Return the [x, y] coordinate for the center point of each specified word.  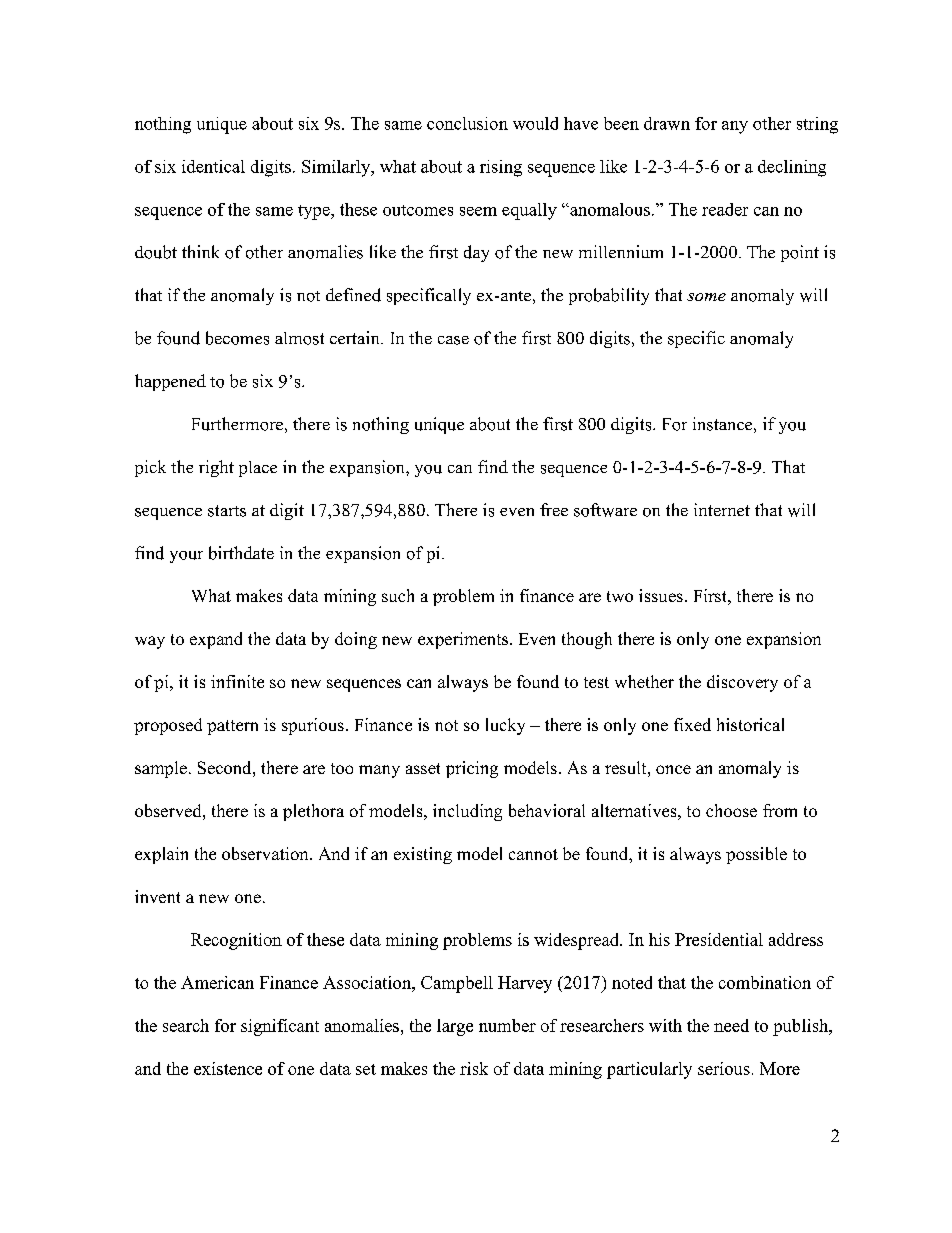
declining [792, 168]
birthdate [241, 553]
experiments [463, 640]
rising [501, 168]
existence [228, 1068]
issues [661, 595]
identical [213, 166]
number [507, 1025]
